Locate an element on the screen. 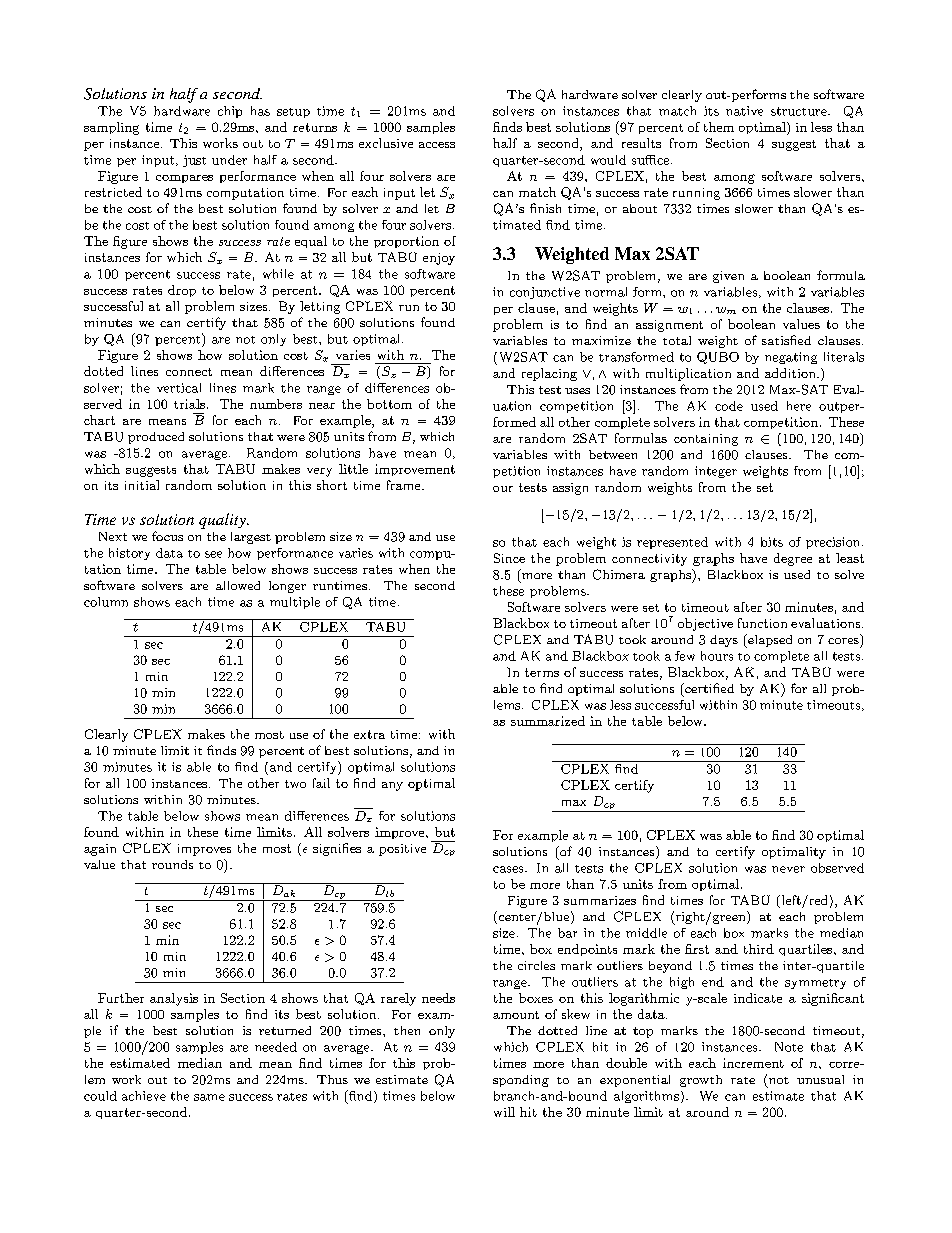 The width and height of the screenshot is (952, 1233). same is located at coordinates (209, 1097).
